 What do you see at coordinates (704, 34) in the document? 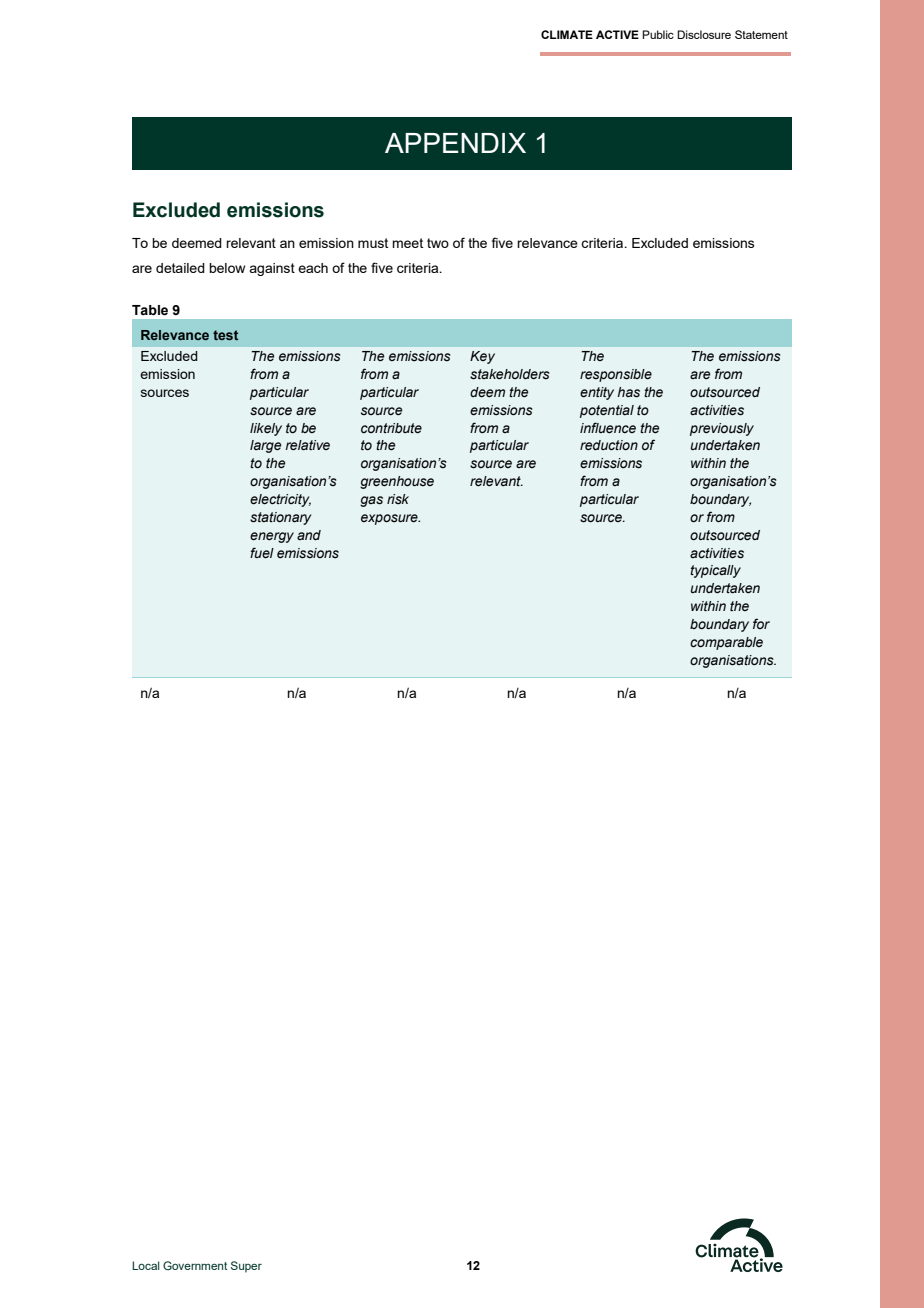
I see `Disclosure` at bounding box center [704, 34].
